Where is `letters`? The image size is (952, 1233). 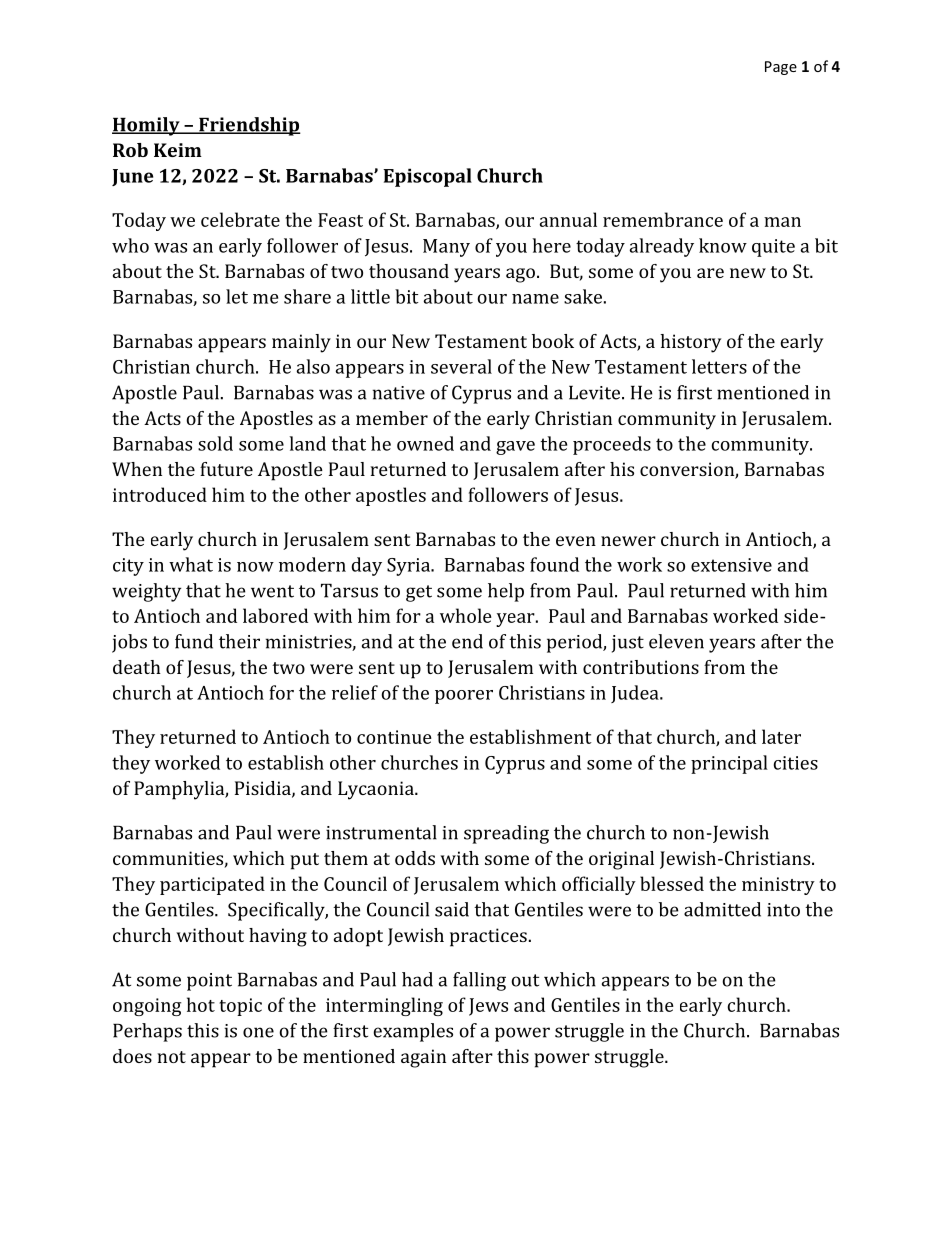 letters is located at coordinates (719, 366).
